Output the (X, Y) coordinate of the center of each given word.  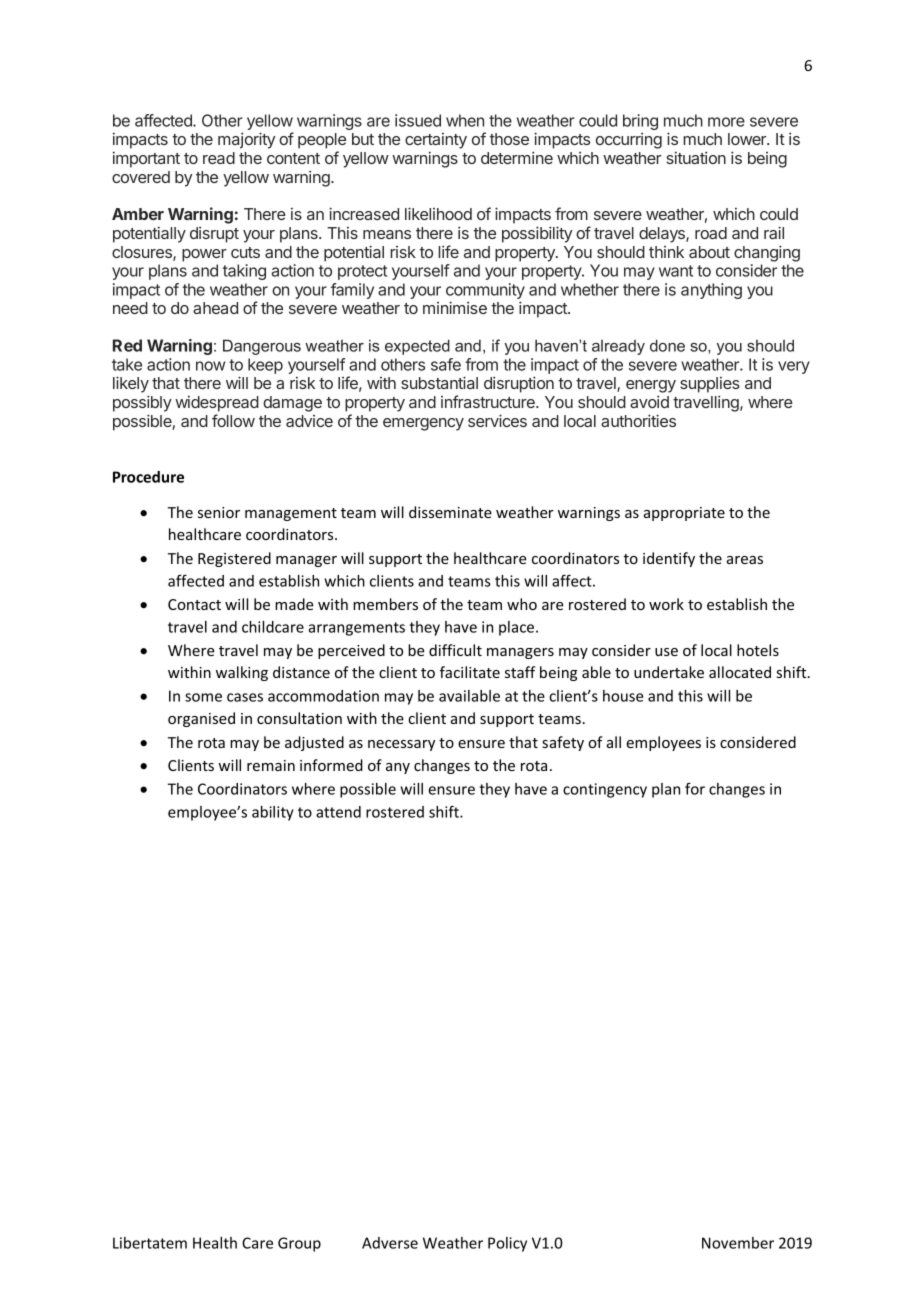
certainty (436, 141)
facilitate (470, 672)
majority (246, 140)
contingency (605, 790)
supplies (710, 385)
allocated (740, 672)
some (203, 697)
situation (696, 157)
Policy (507, 1244)
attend (338, 812)
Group (299, 1244)
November (738, 1243)
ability (273, 813)
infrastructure (489, 401)
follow (233, 420)
